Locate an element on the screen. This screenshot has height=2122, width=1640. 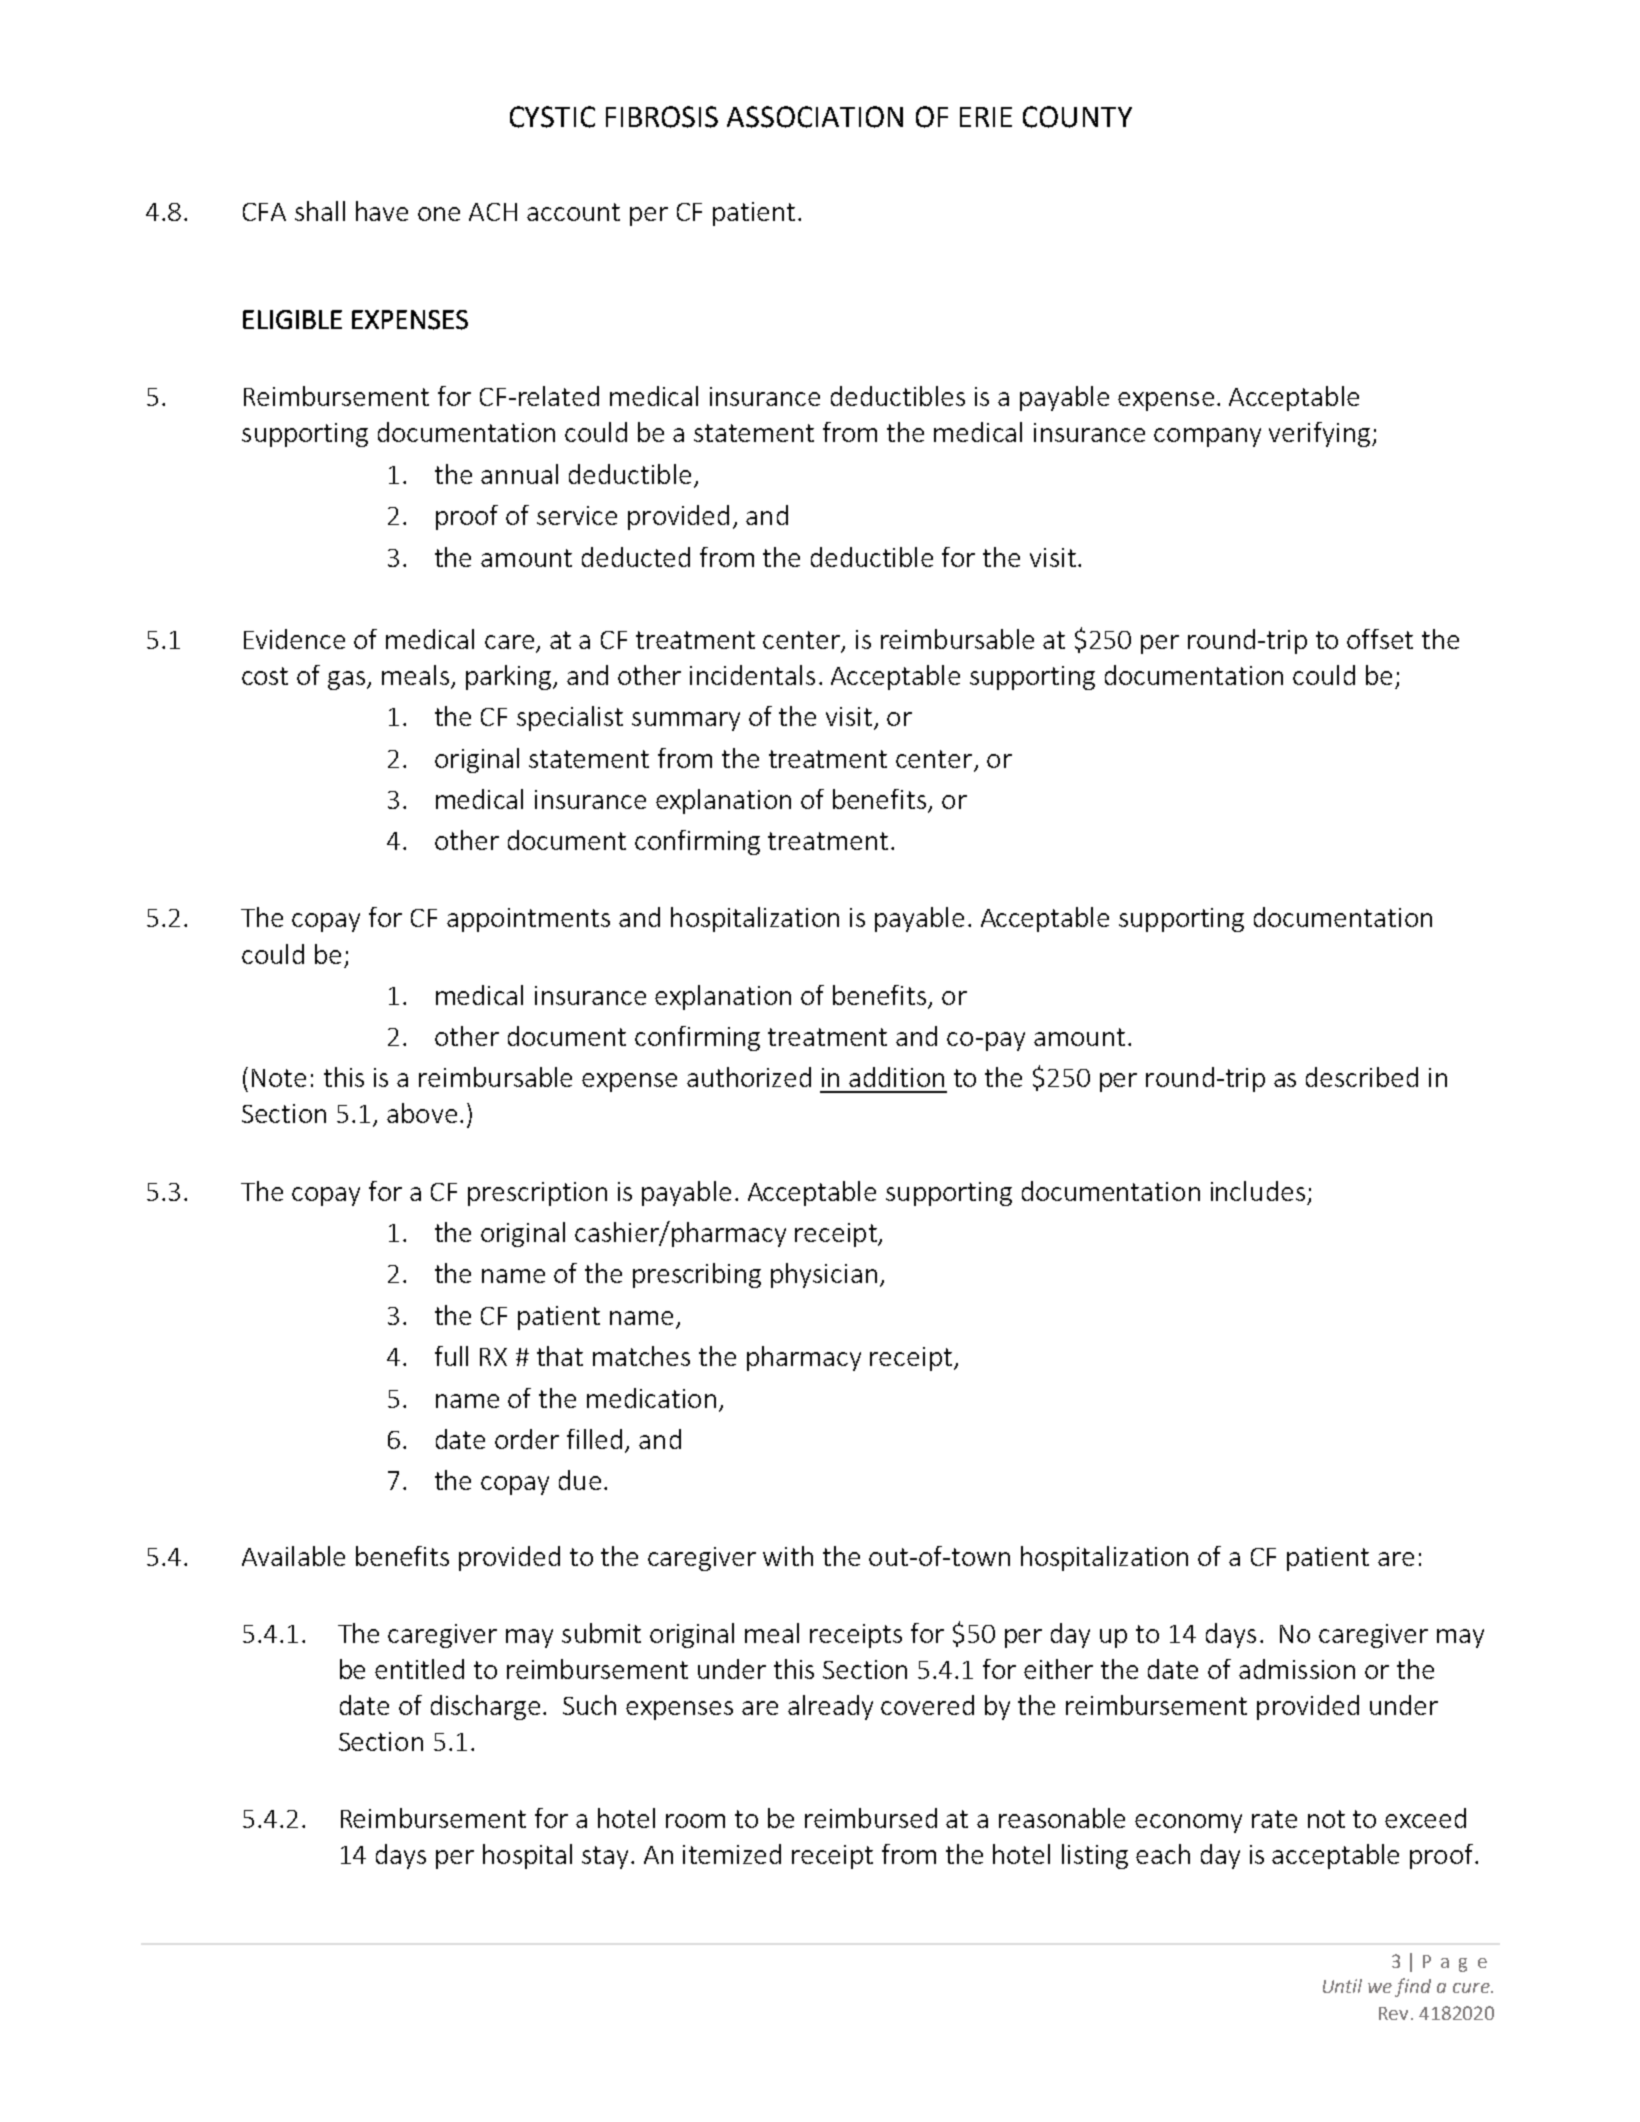
reimbursed is located at coordinates (871, 1818).
